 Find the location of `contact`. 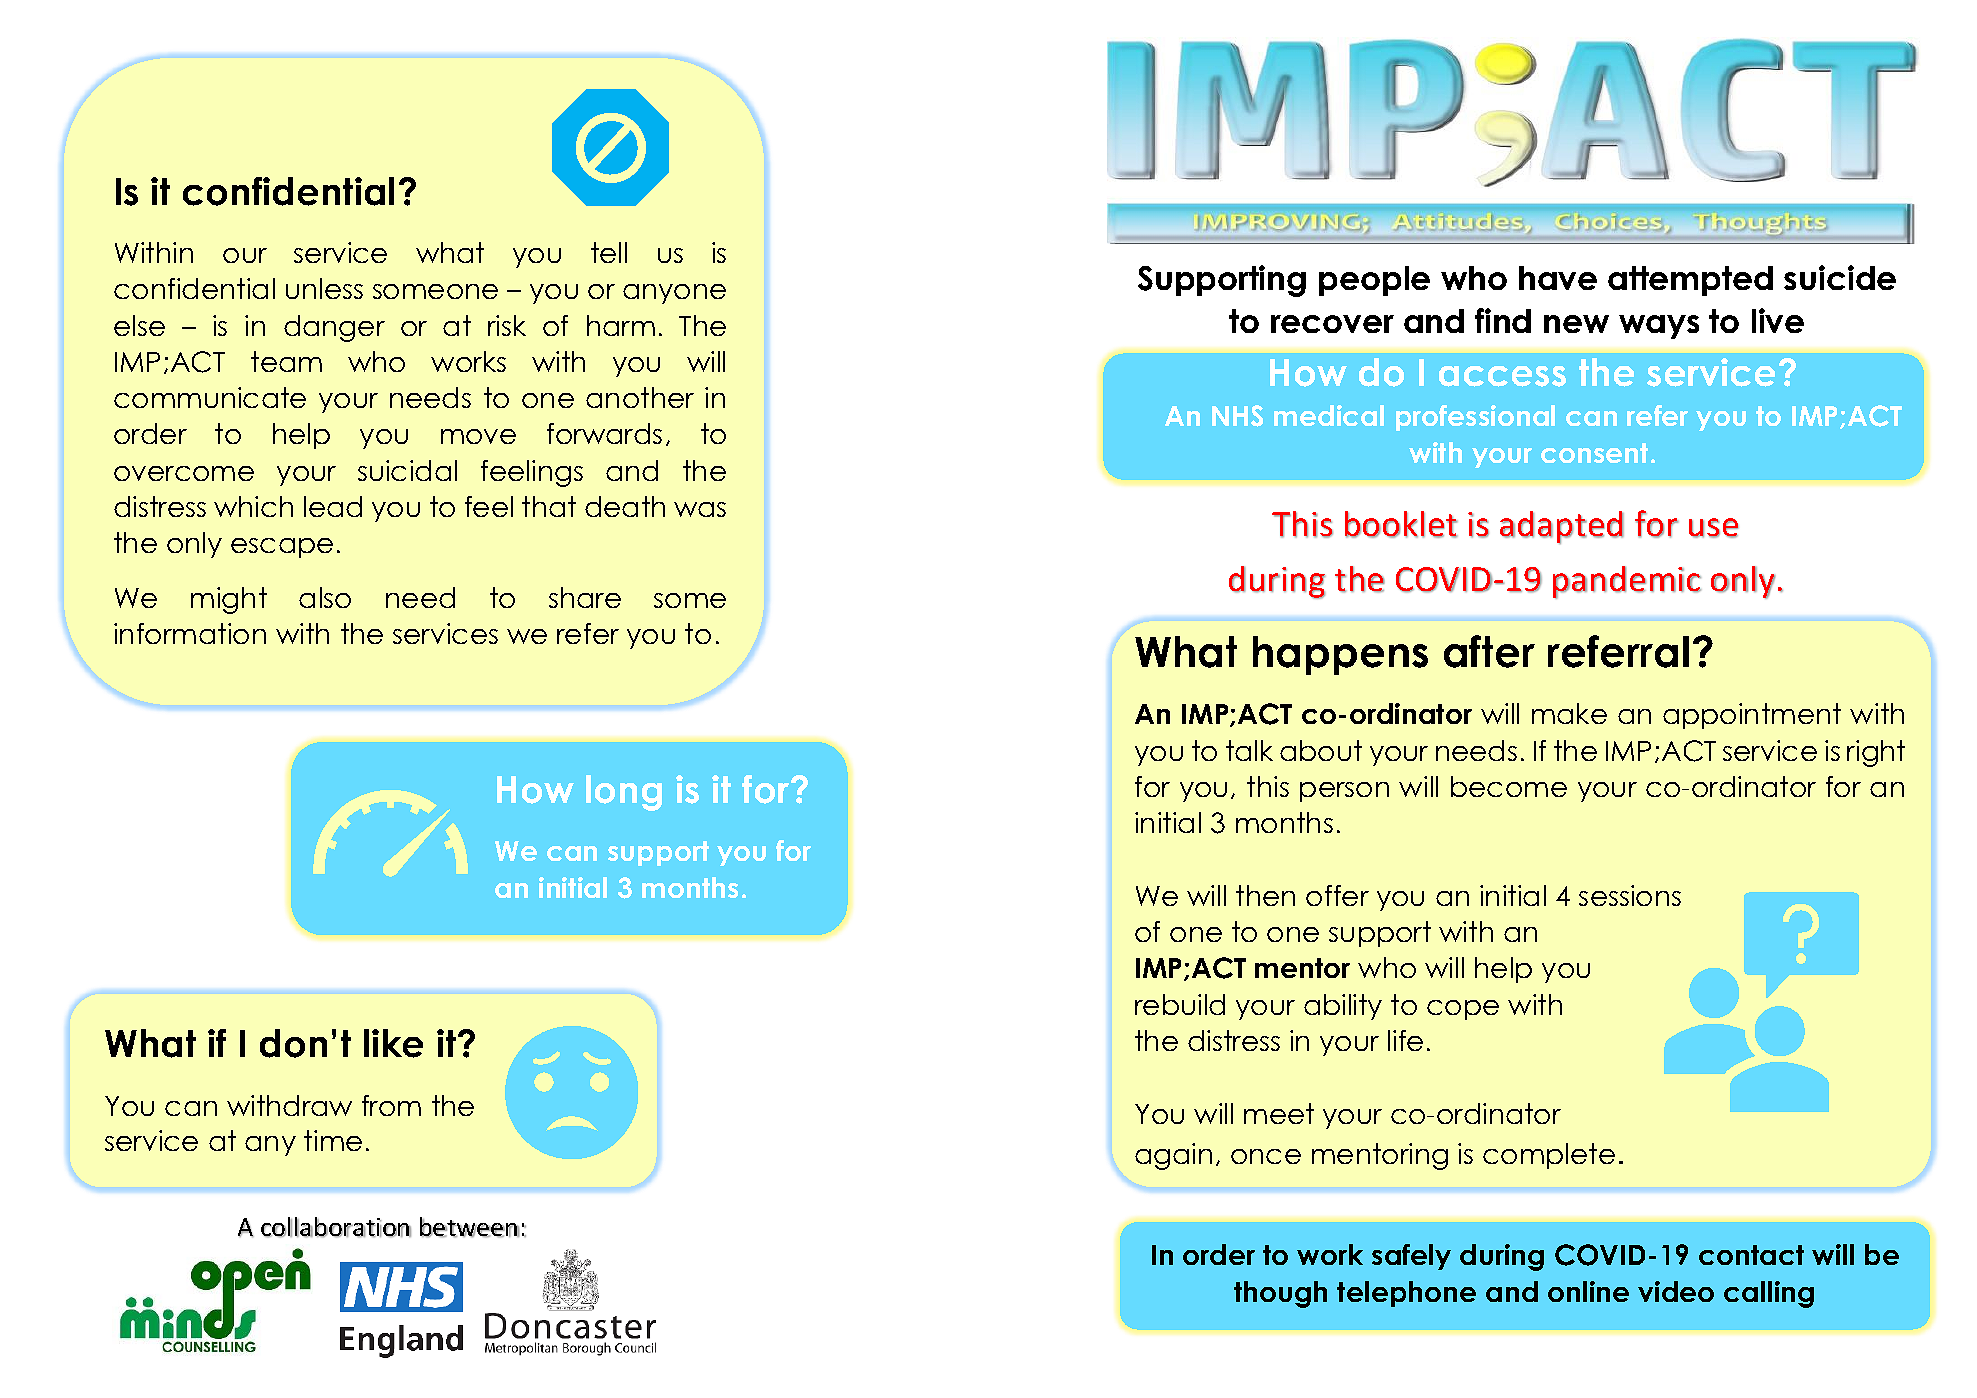

contact is located at coordinates (1751, 1255).
